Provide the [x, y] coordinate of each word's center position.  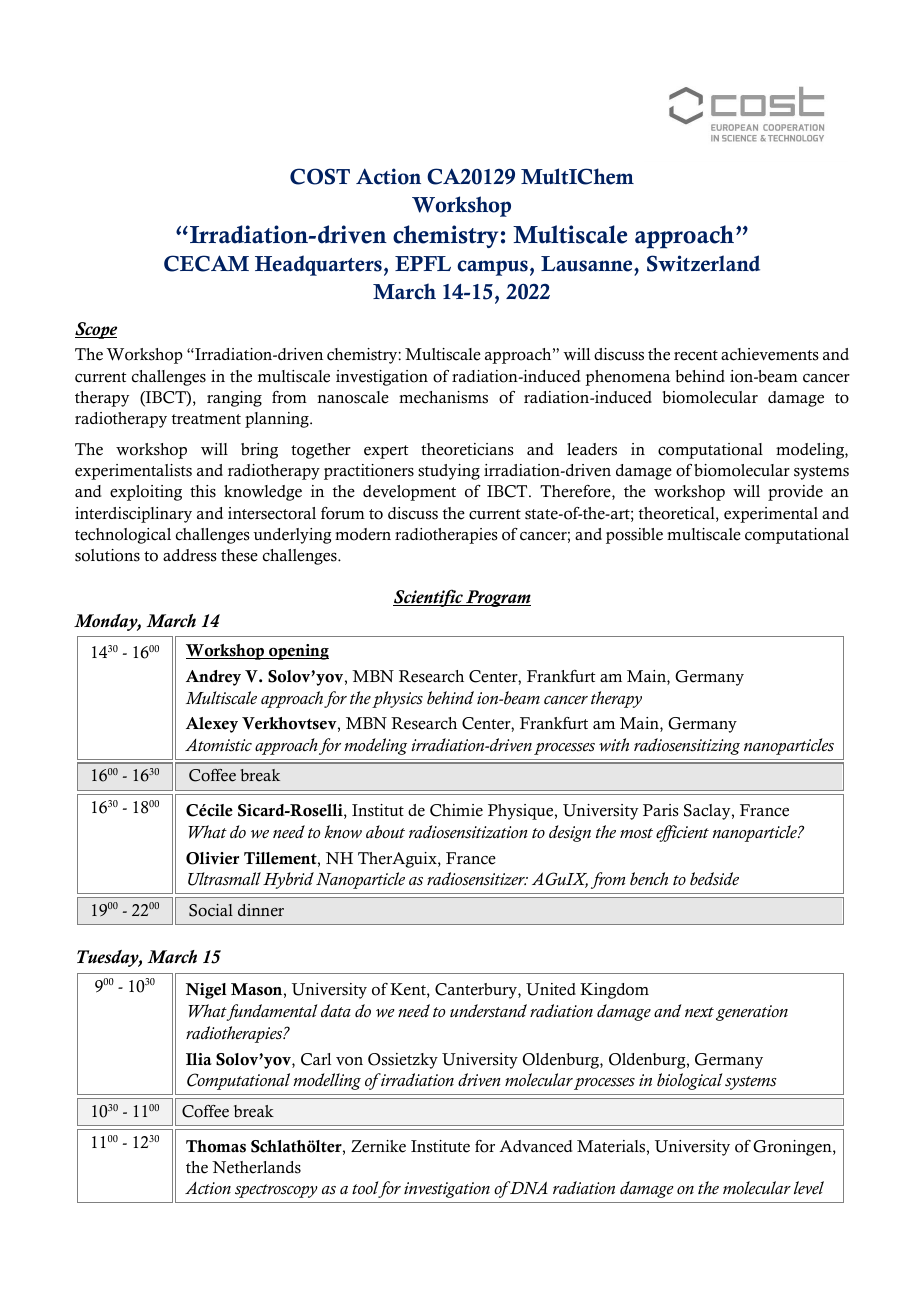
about [385, 832]
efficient [682, 833]
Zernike [378, 1146]
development [409, 493]
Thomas [216, 1146]
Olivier [212, 858]
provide [795, 493]
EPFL [423, 263]
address [190, 555]
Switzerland [703, 263]
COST [320, 176]
